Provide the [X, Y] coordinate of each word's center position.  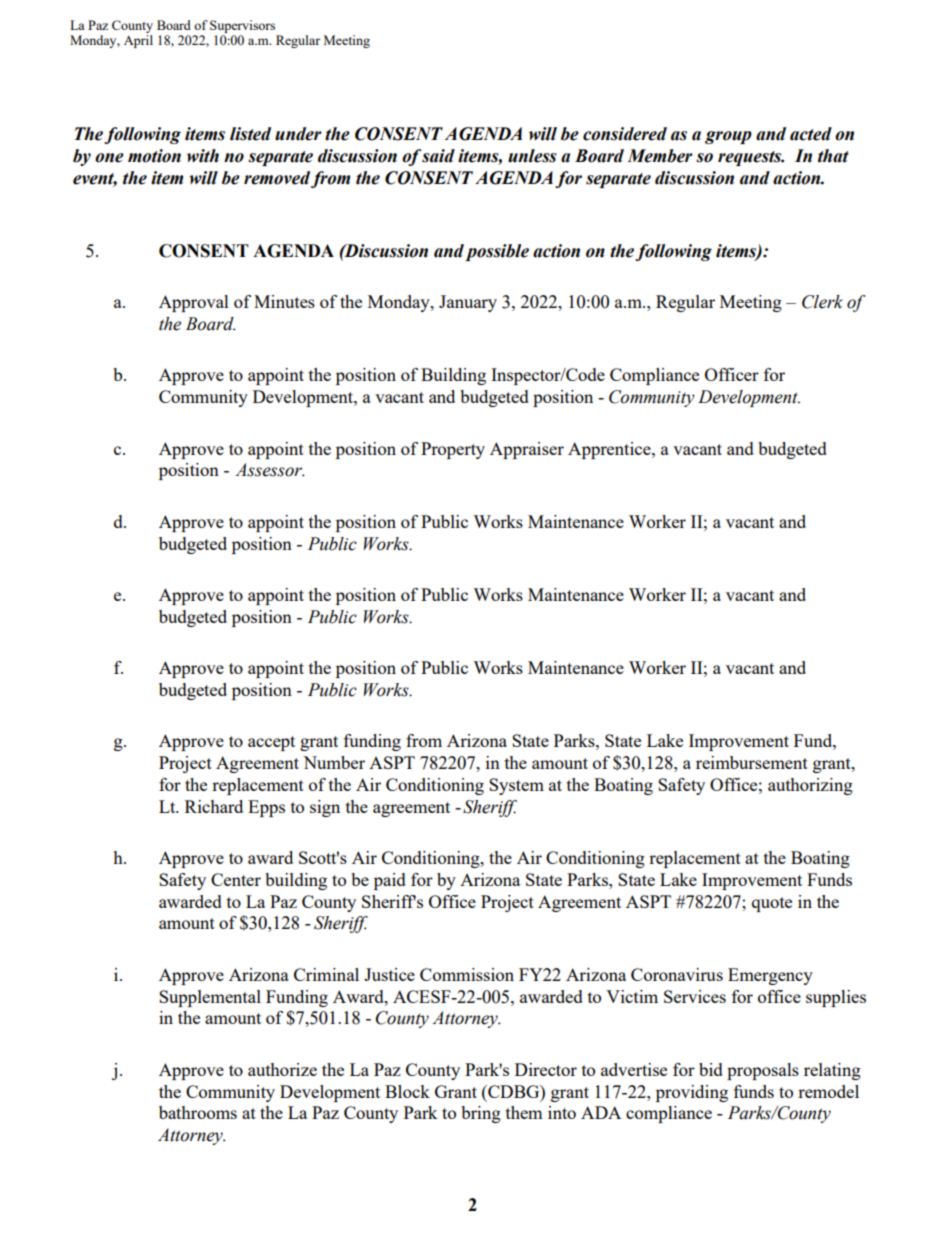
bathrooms [198, 1112]
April [138, 41]
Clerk [822, 302]
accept [271, 743]
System [516, 786]
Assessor [270, 470]
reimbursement [752, 762]
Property [453, 450]
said [438, 156]
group [728, 137]
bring [481, 1114]
